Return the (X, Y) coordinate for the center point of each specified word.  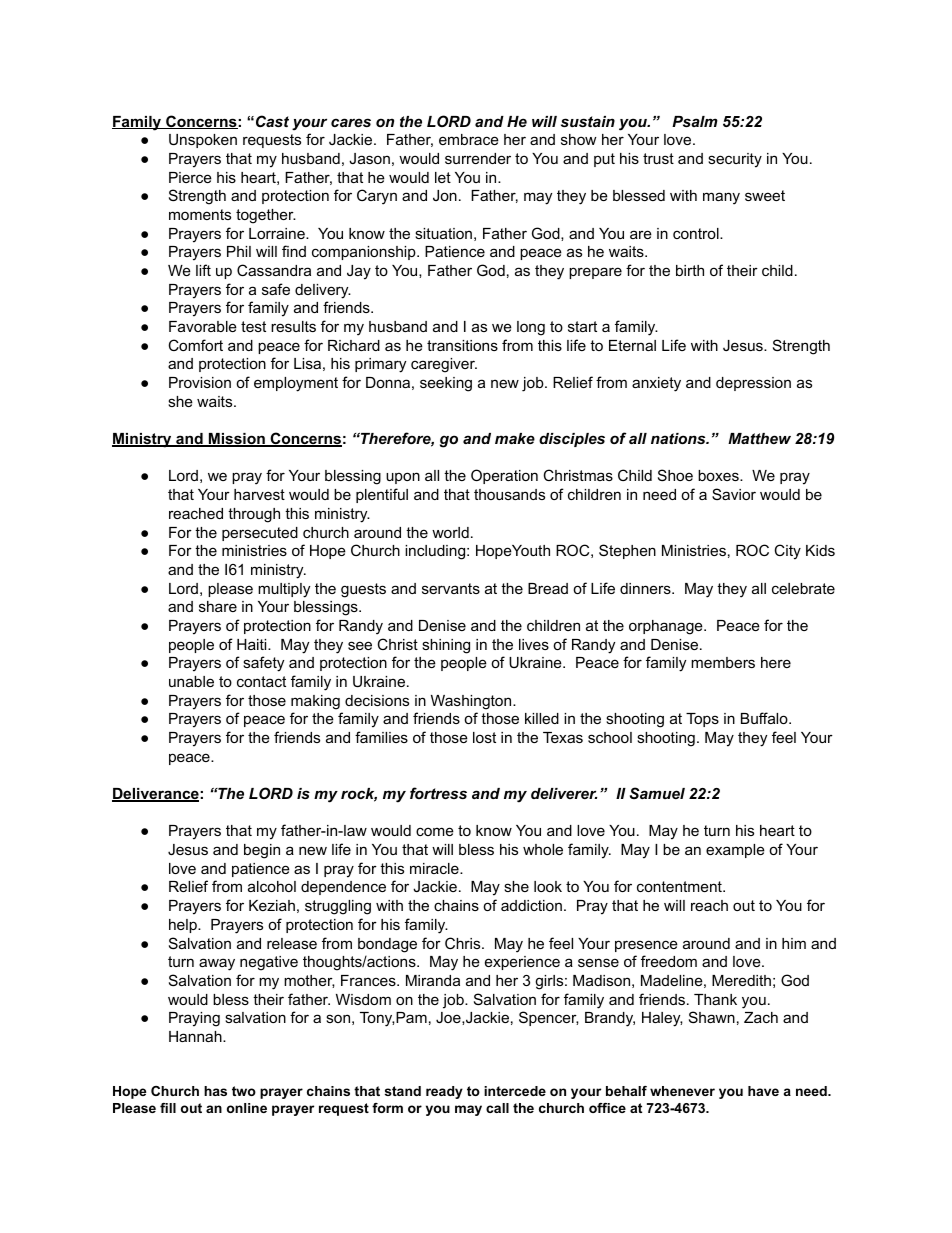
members (723, 662)
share (218, 606)
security (735, 160)
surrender (478, 158)
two (244, 1091)
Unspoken (203, 141)
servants (451, 588)
